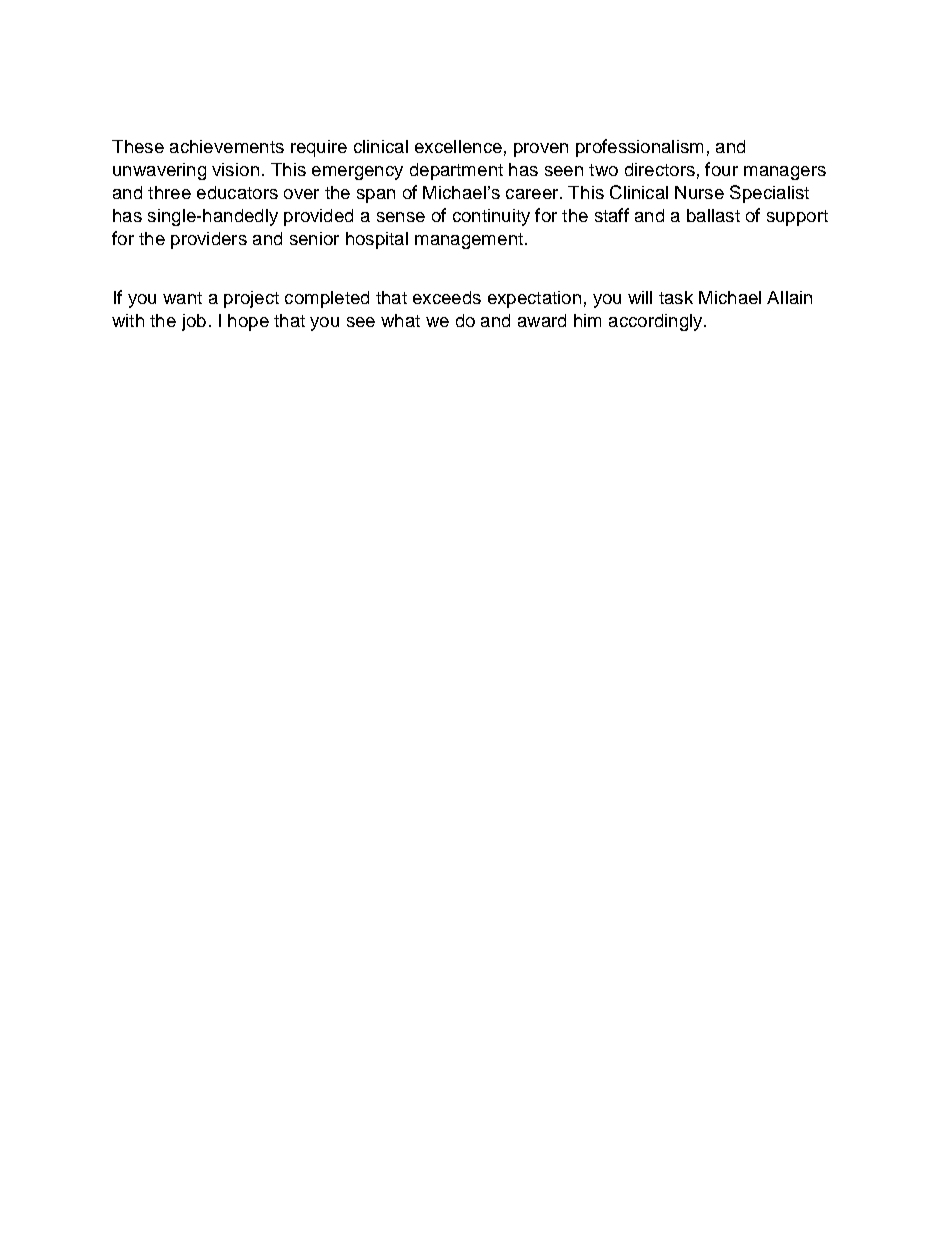 The image size is (952, 1233). Describe the element at coordinates (639, 148) in the screenshot. I see `professionalism` at that location.
